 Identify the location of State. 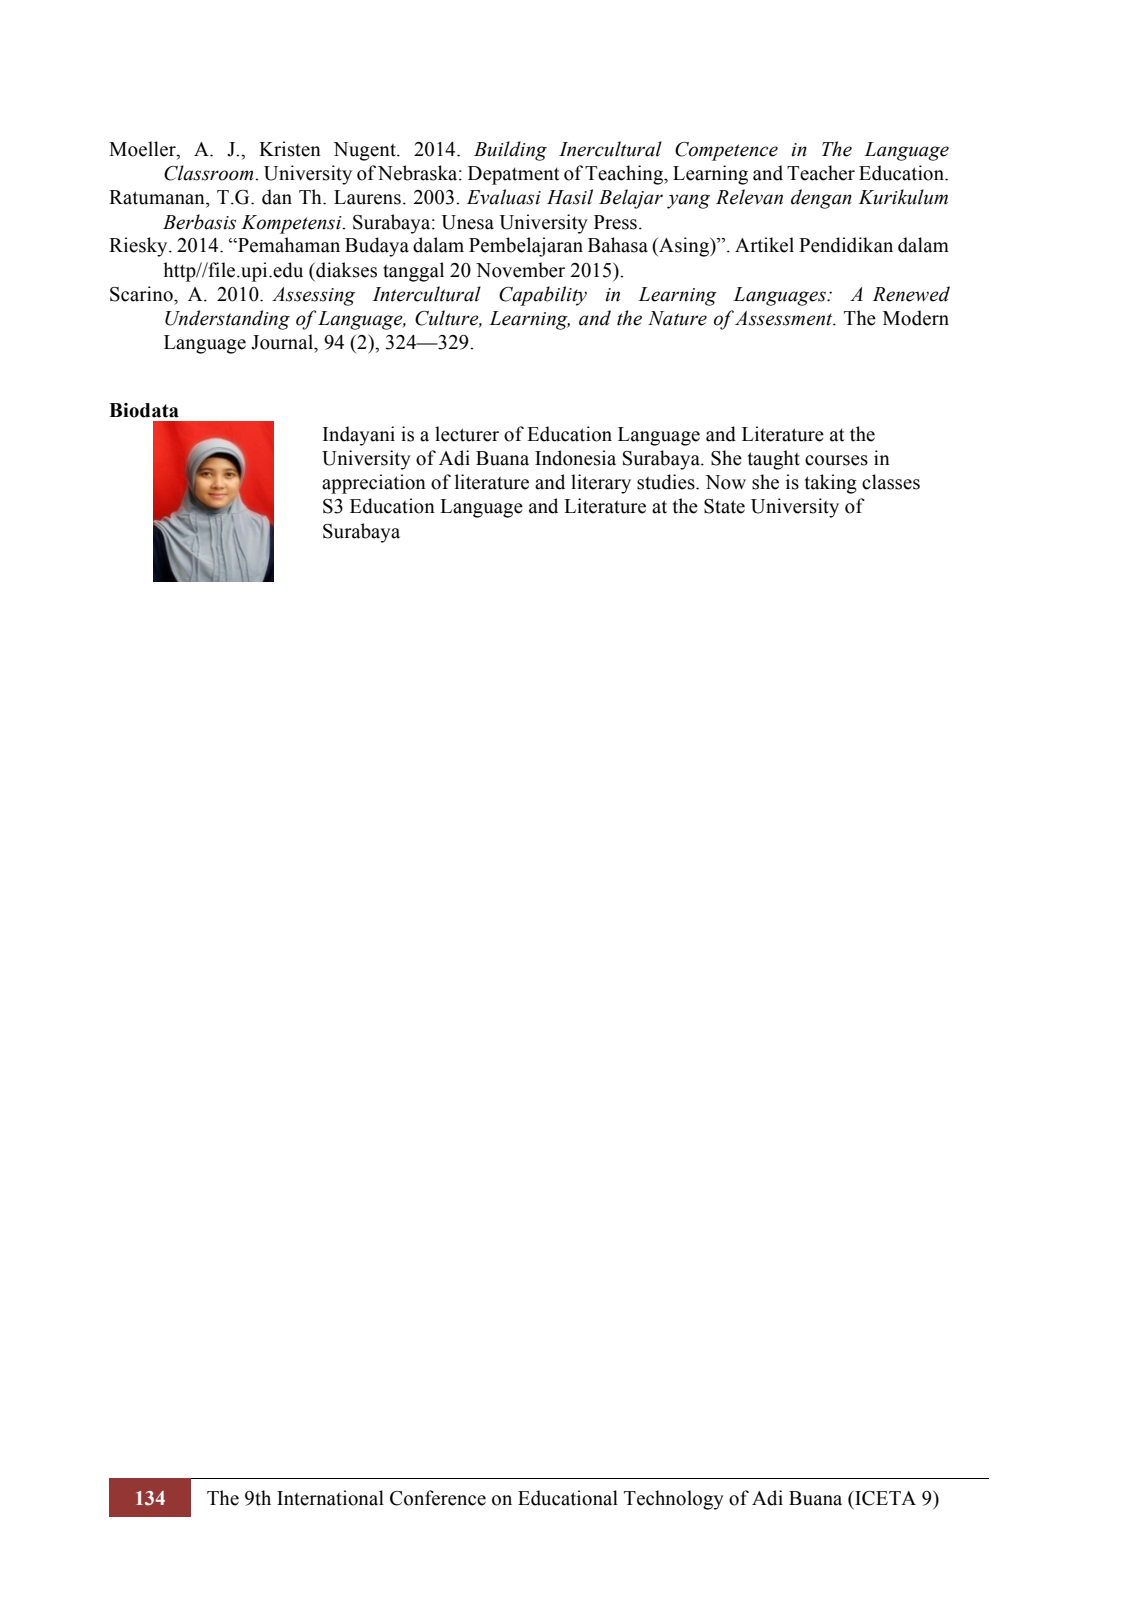
(724, 506).
